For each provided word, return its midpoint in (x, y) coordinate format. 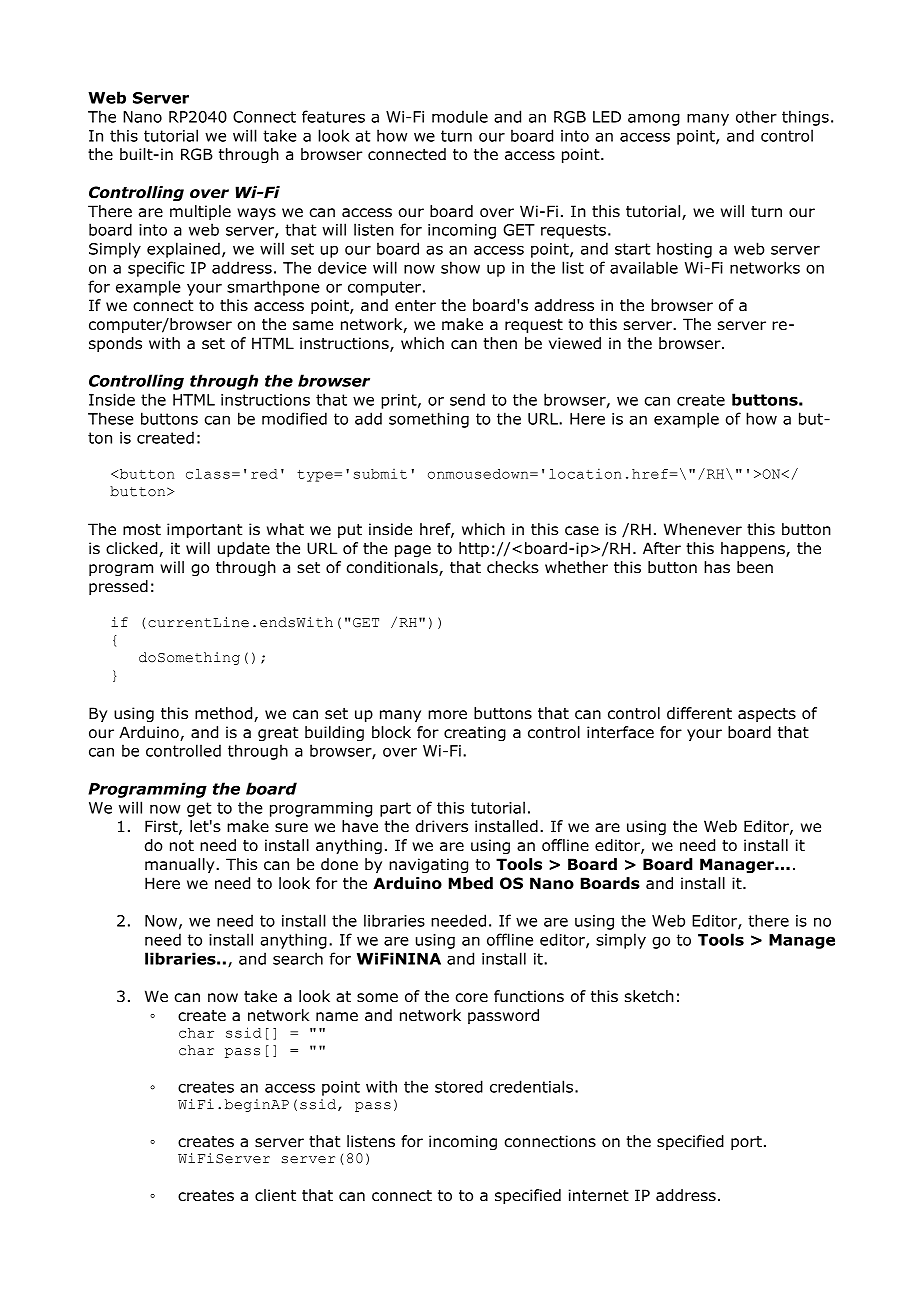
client (275, 1195)
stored (459, 1086)
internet (599, 1195)
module (460, 116)
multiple (200, 212)
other (756, 116)
